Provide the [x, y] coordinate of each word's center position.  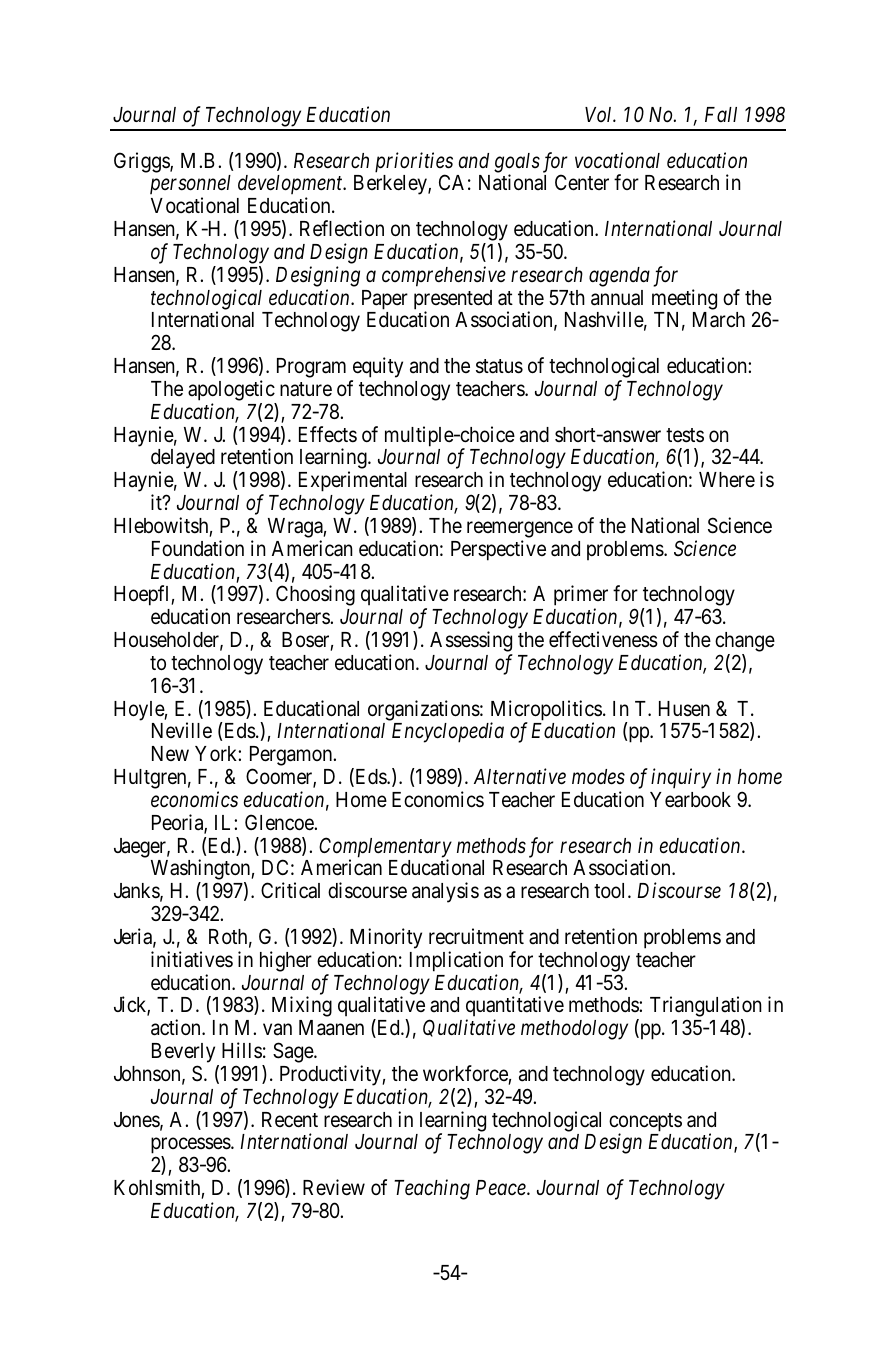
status [499, 366]
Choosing [315, 595]
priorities [414, 163]
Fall [721, 114]
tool [611, 890]
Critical [290, 890]
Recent [290, 1120]
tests [685, 435]
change [745, 643]
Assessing [471, 643]
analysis [445, 892]
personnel [190, 186]
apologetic [231, 390]
